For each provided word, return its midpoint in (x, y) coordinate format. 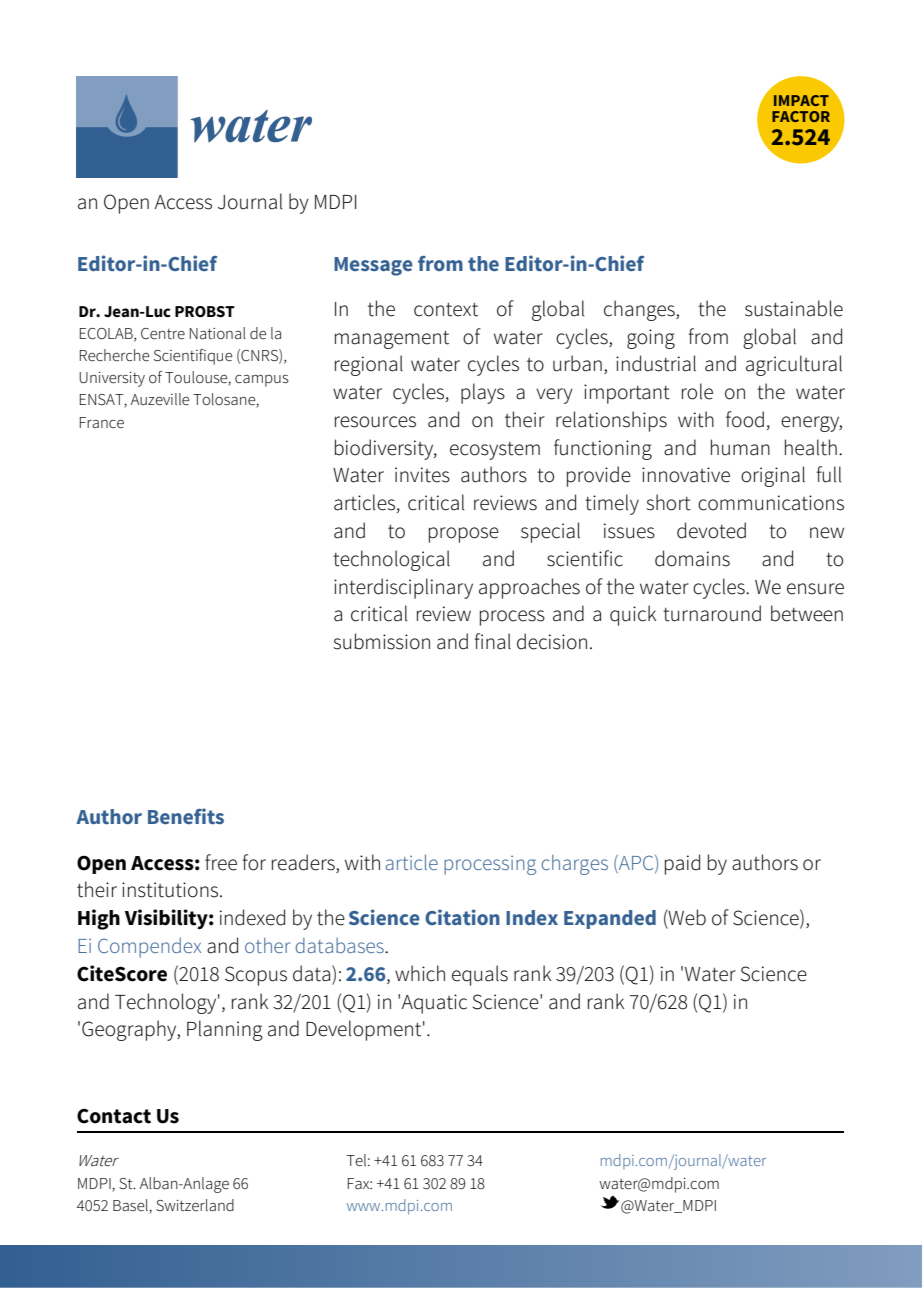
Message (373, 266)
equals (480, 975)
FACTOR (801, 116)
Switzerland (195, 1205)
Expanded (610, 919)
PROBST (205, 312)
